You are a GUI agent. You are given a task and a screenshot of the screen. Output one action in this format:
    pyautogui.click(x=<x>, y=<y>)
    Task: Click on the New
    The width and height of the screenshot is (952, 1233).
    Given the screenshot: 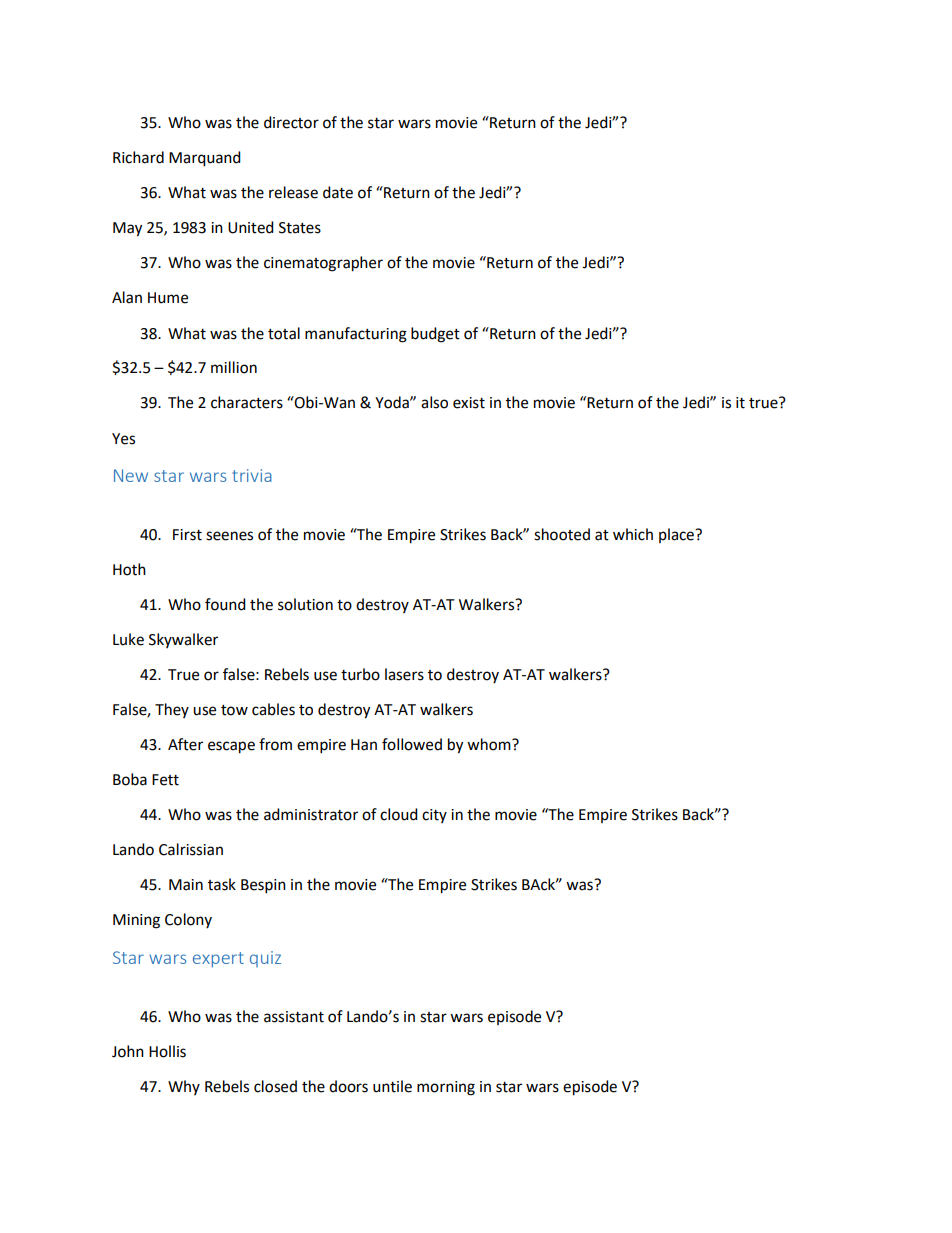 What is the action you would take?
    pyautogui.click(x=131, y=475)
